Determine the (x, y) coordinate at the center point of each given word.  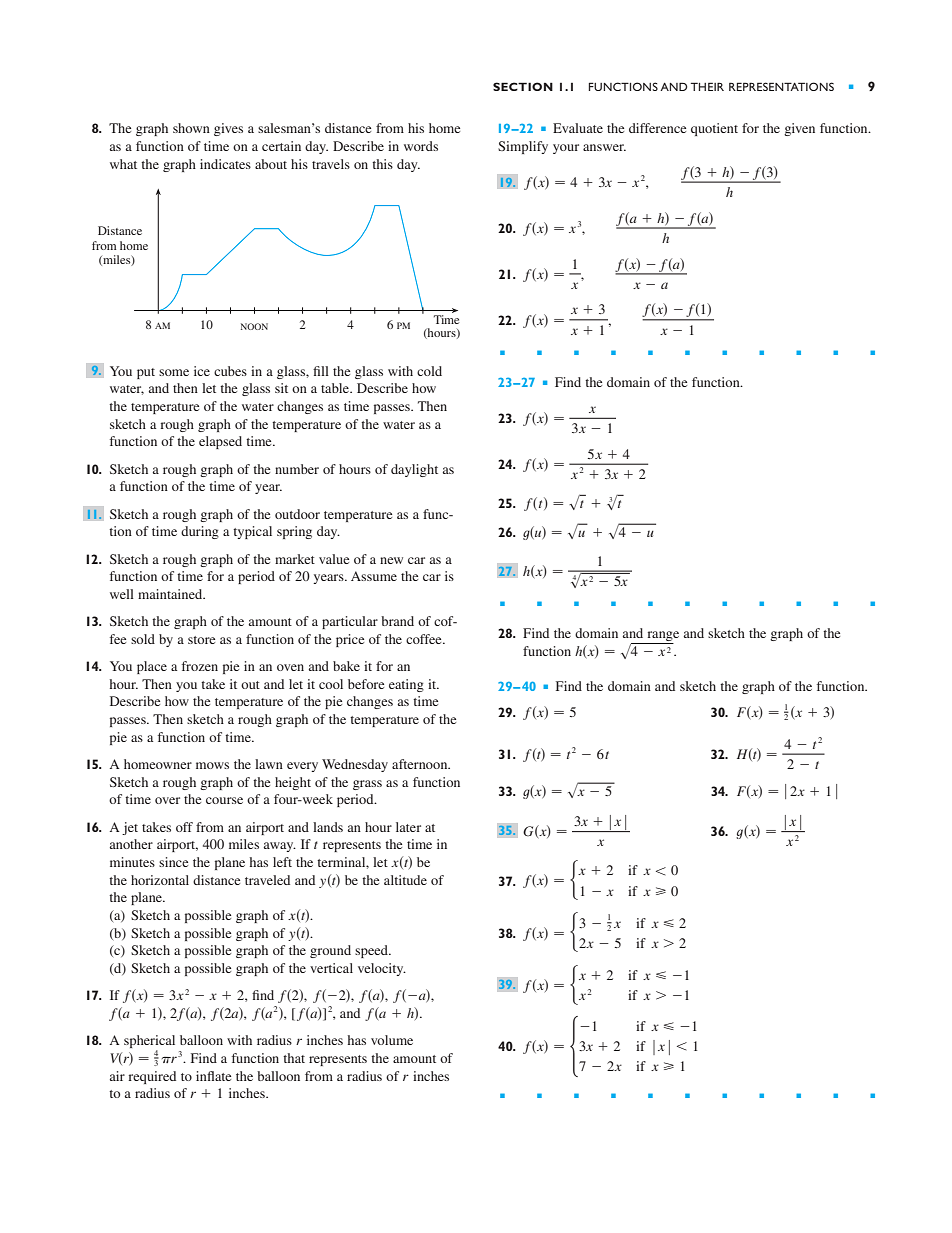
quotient (714, 129)
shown (191, 128)
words (421, 146)
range (662, 637)
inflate (213, 1076)
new (391, 560)
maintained (171, 594)
